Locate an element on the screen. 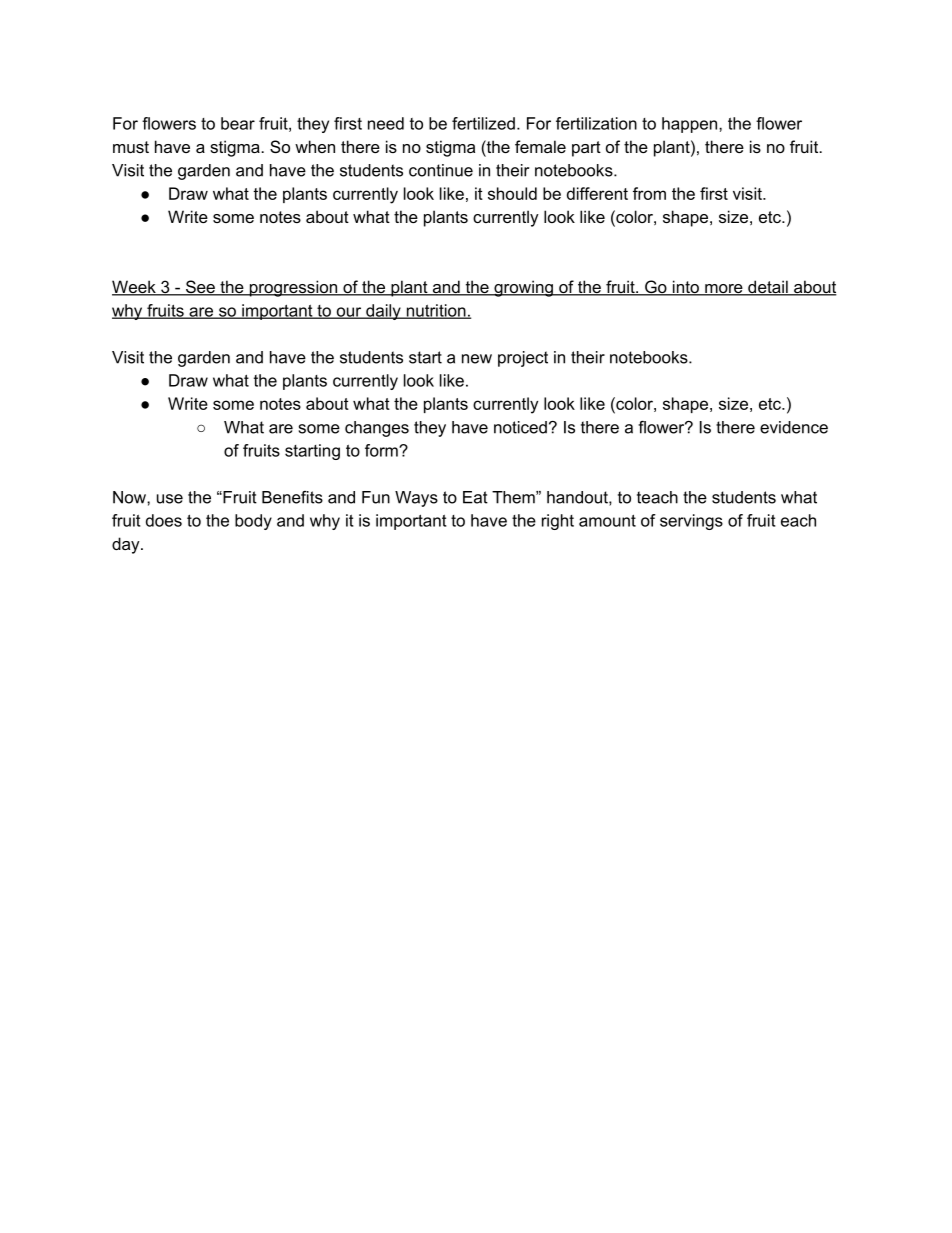 This screenshot has height=1233, width=952. our is located at coordinates (349, 313).
